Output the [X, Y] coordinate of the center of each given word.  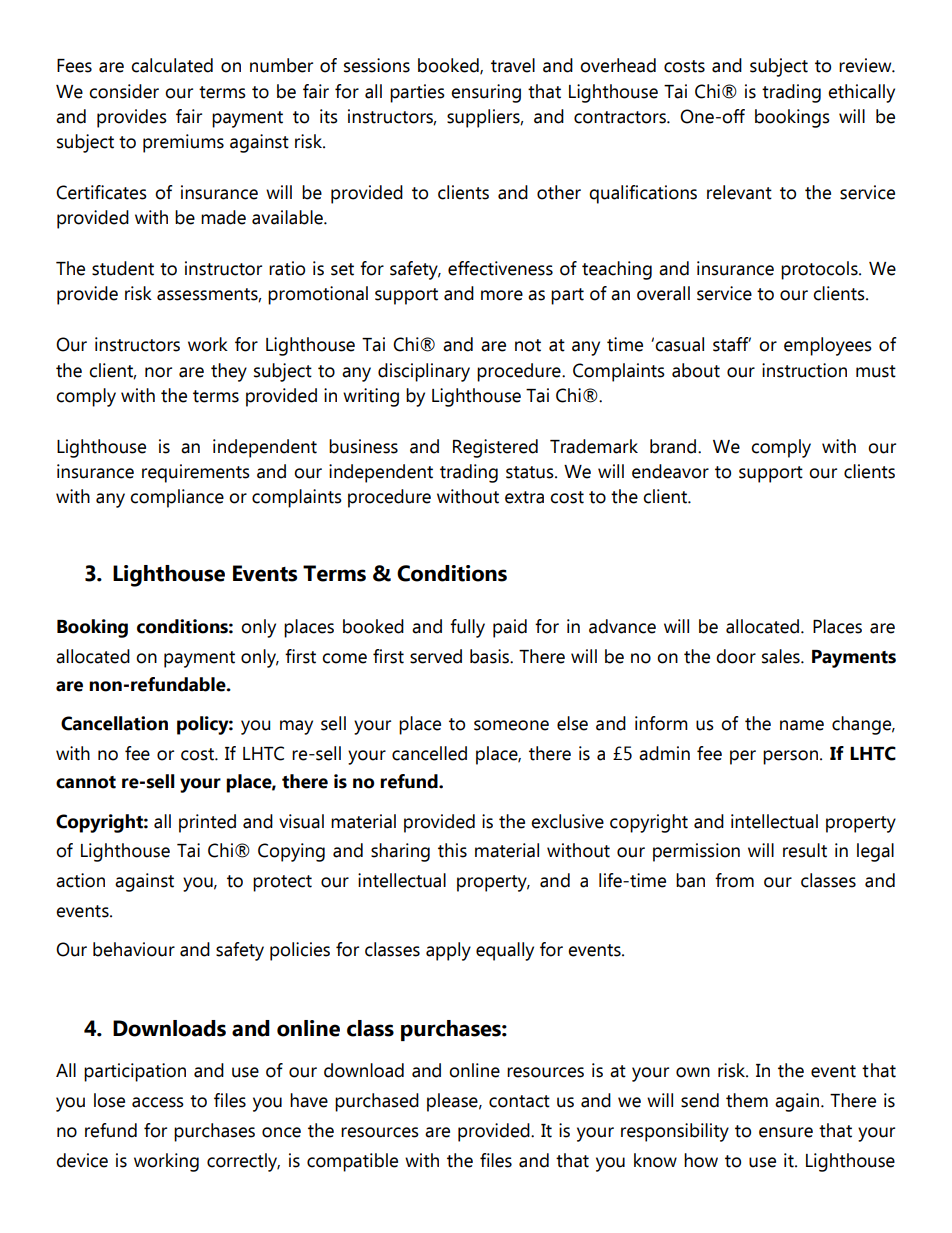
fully [467, 628]
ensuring [486, 93]
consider [124, 91]
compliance [177, 498]
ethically [861, 93]
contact [519, 1101]
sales [782, 656]
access [158, 1102]
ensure [786, 1132]
